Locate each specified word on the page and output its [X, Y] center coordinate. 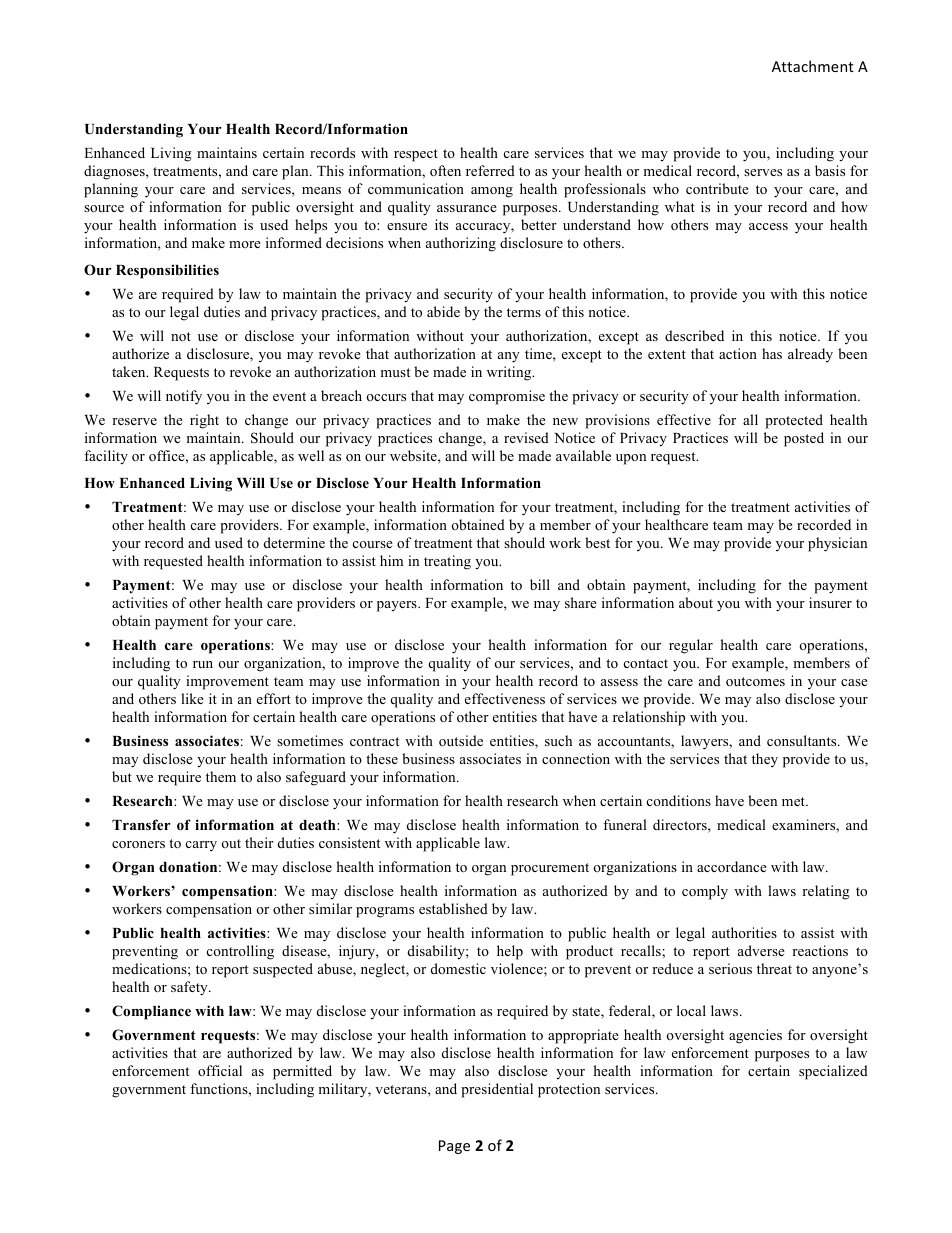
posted [804, 439]
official [220, 1070]
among [492, 192]
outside [461, 740]
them [221, 776]
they [765, 760]
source [104, 208]
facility [106, 457]
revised [526, 437]
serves [763, 172]
